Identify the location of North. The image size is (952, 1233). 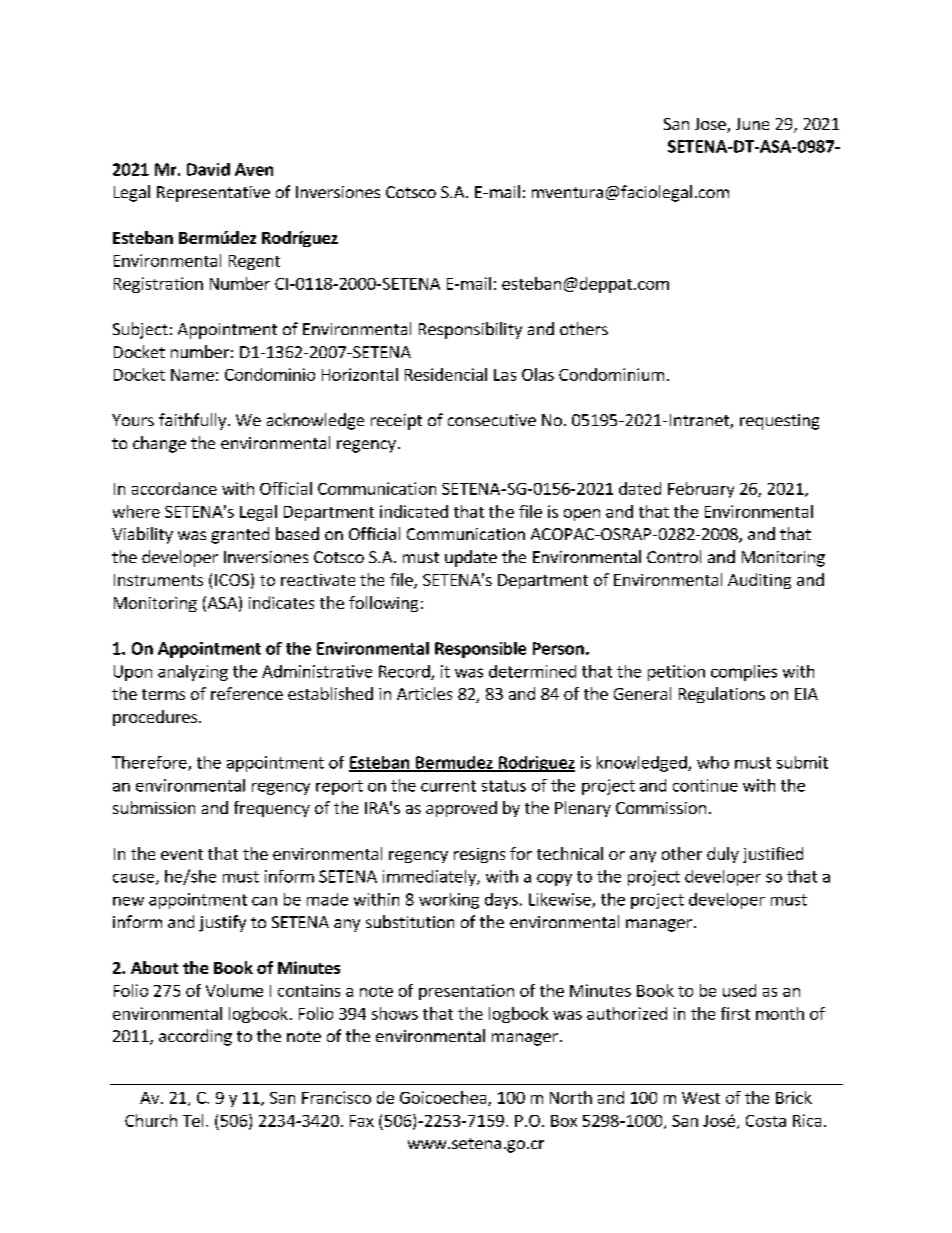
(571, 1097).
